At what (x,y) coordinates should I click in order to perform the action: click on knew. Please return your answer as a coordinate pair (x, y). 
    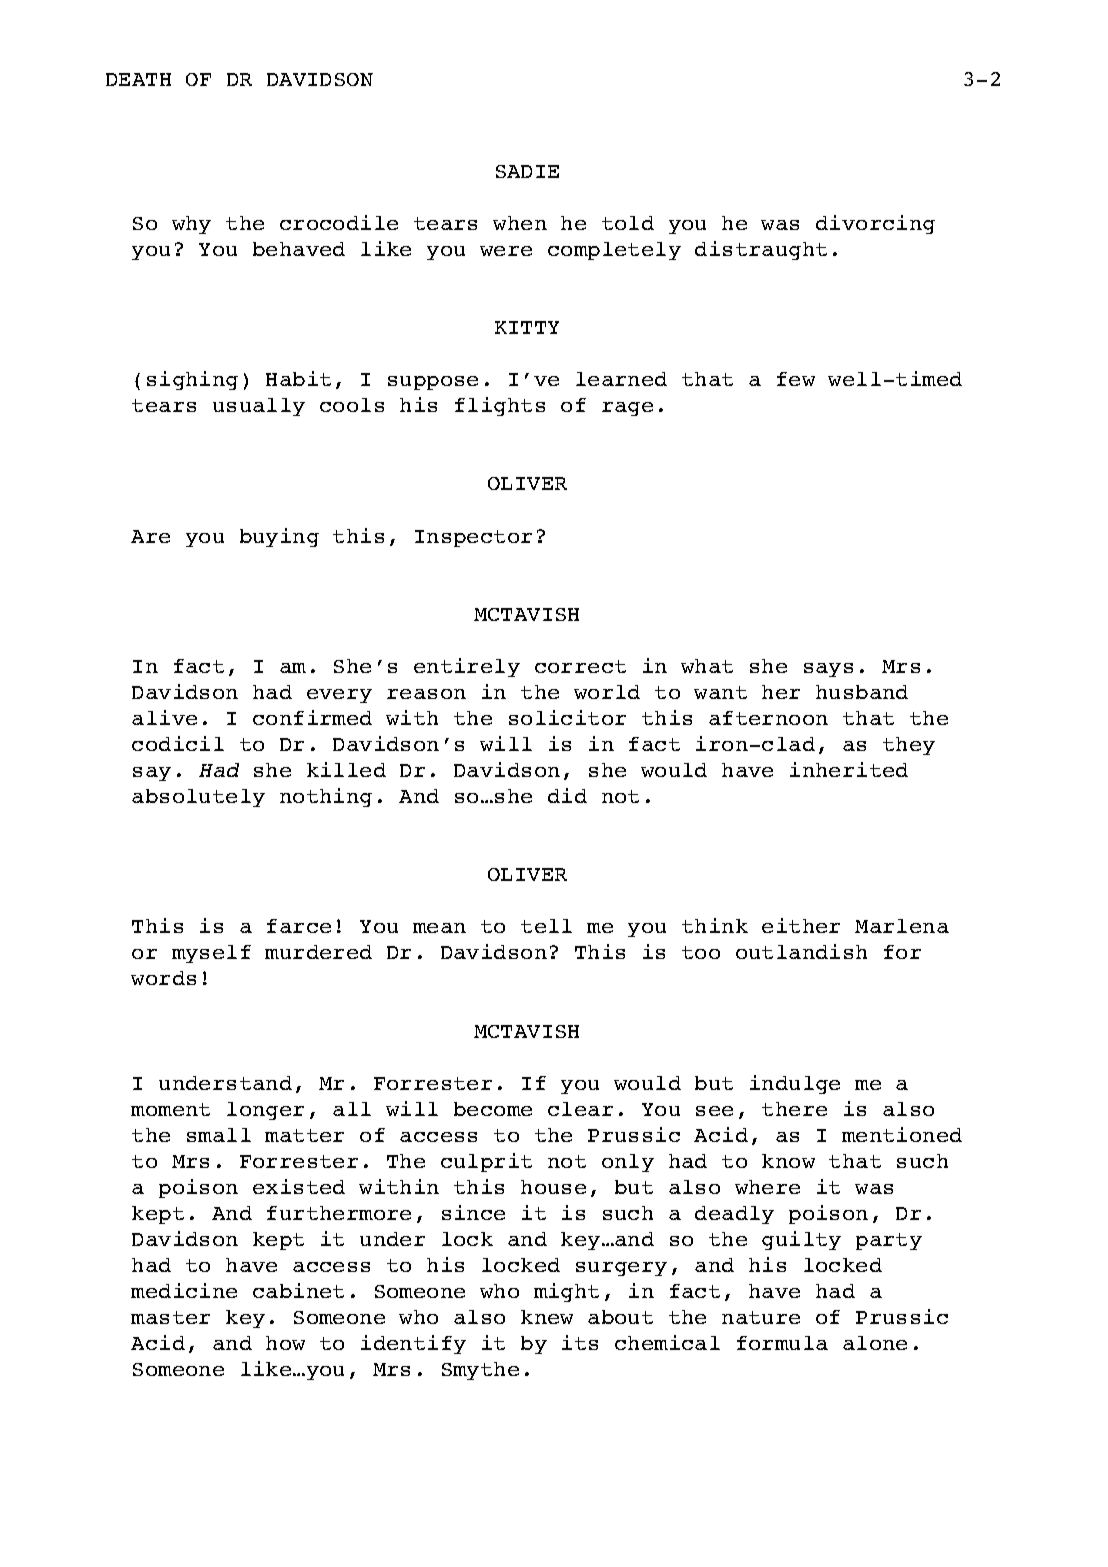
    Looking at the image, I should click on (547, 1317).
